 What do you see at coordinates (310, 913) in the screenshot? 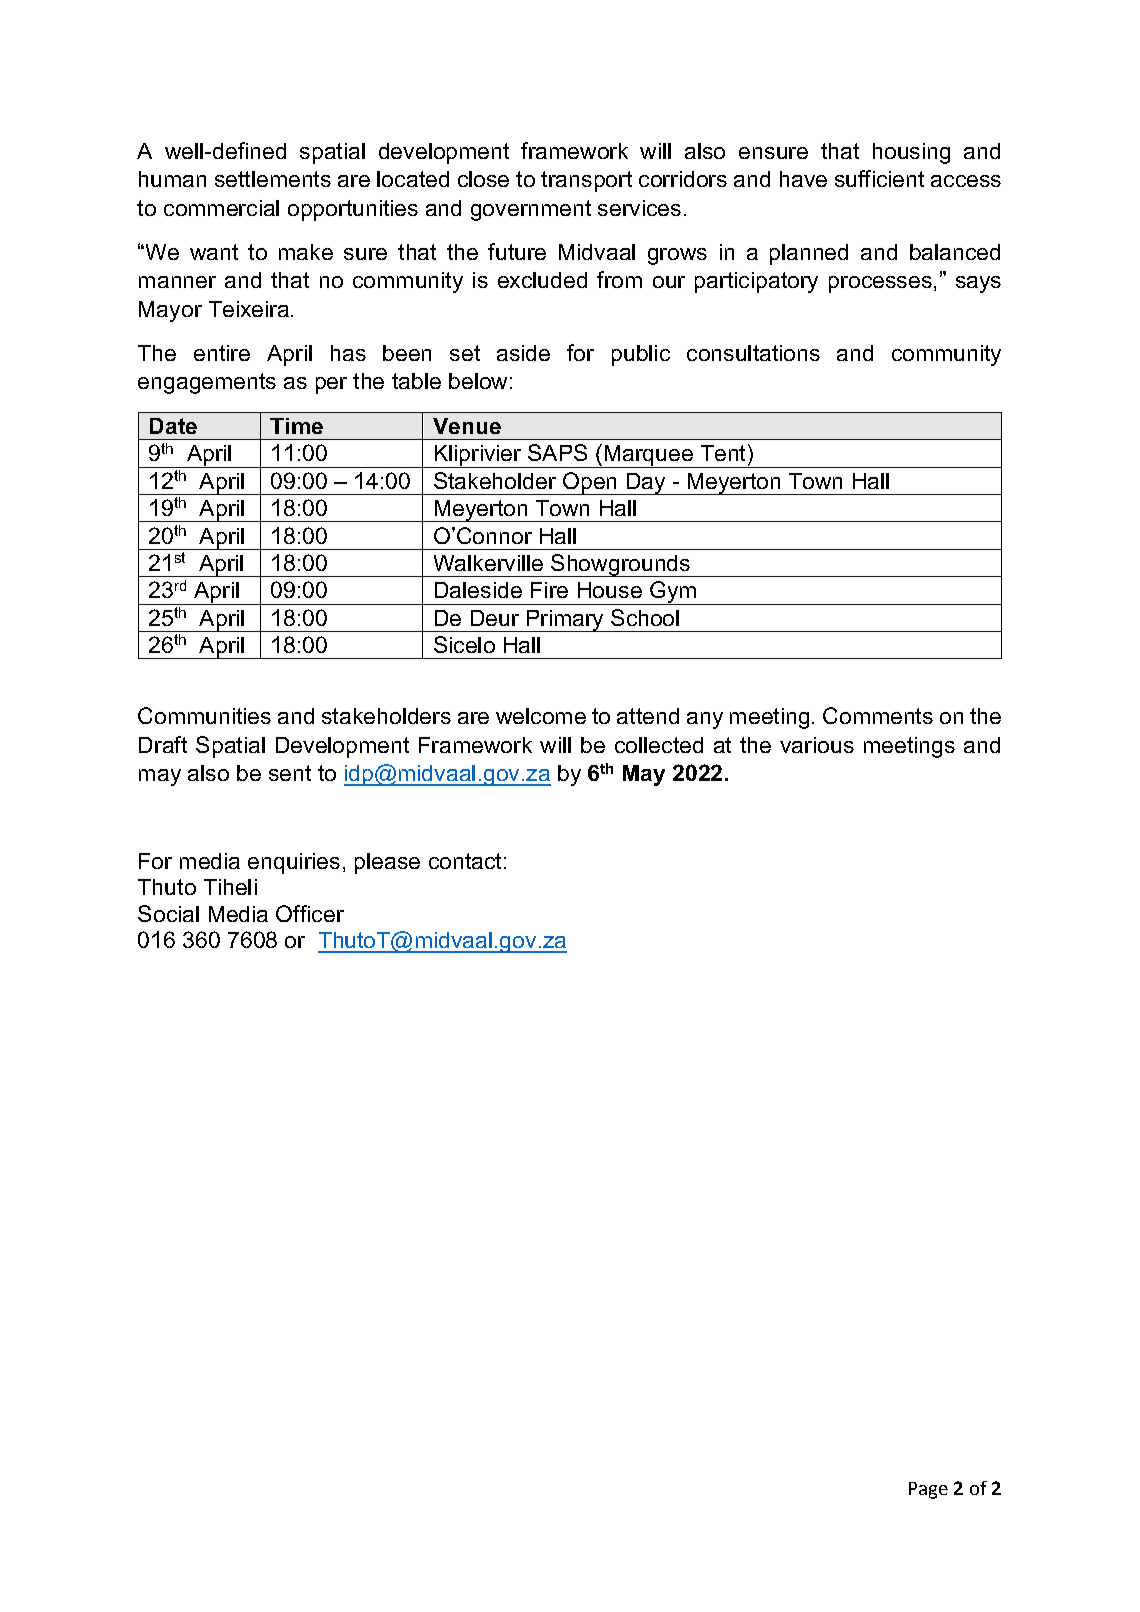
I see `Officer` at bounding box center [310, 913].
